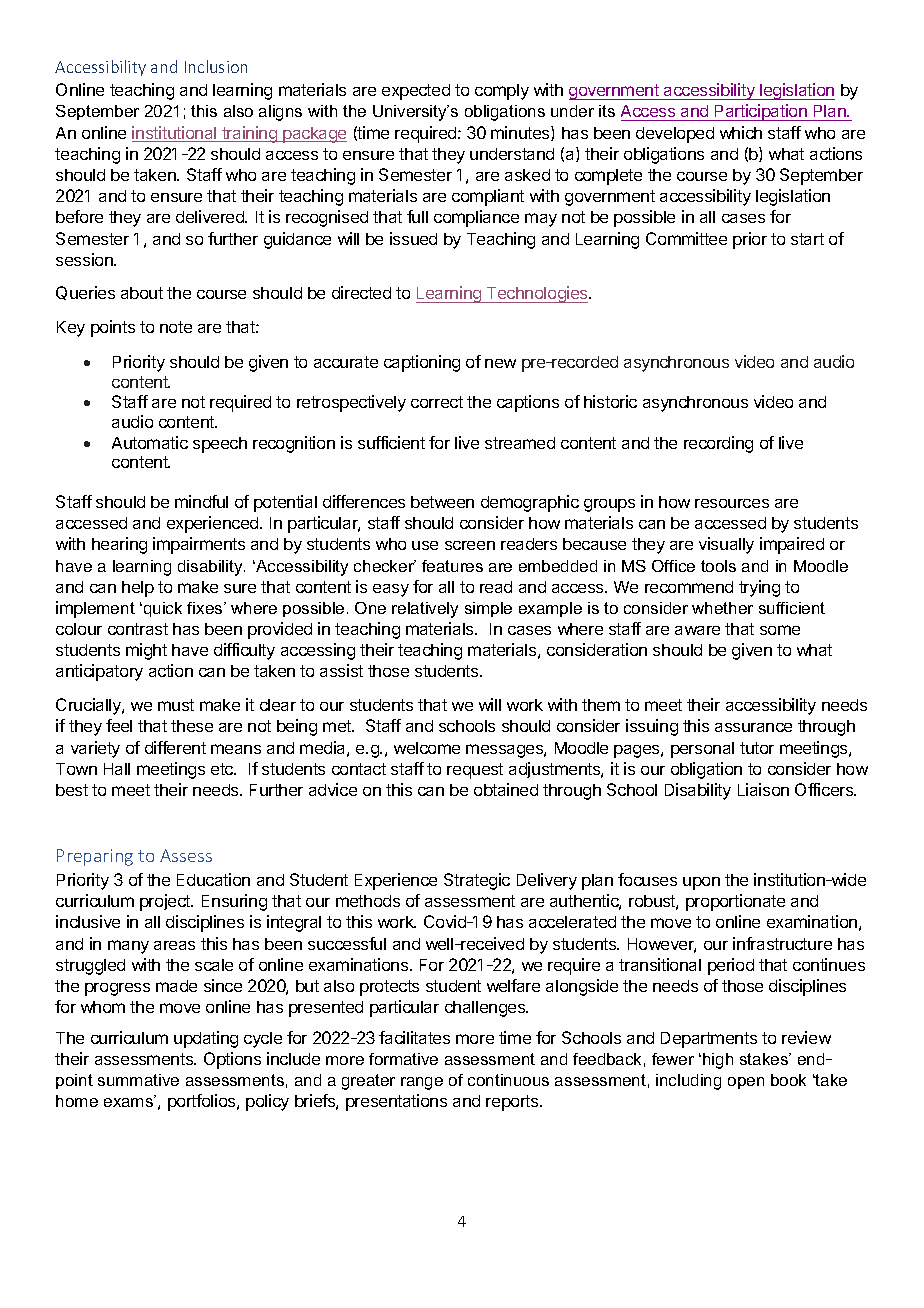  What do you see at coordinates (216, 66) in the document?
I see `Inclusion` at bounding box center [216, 66].
